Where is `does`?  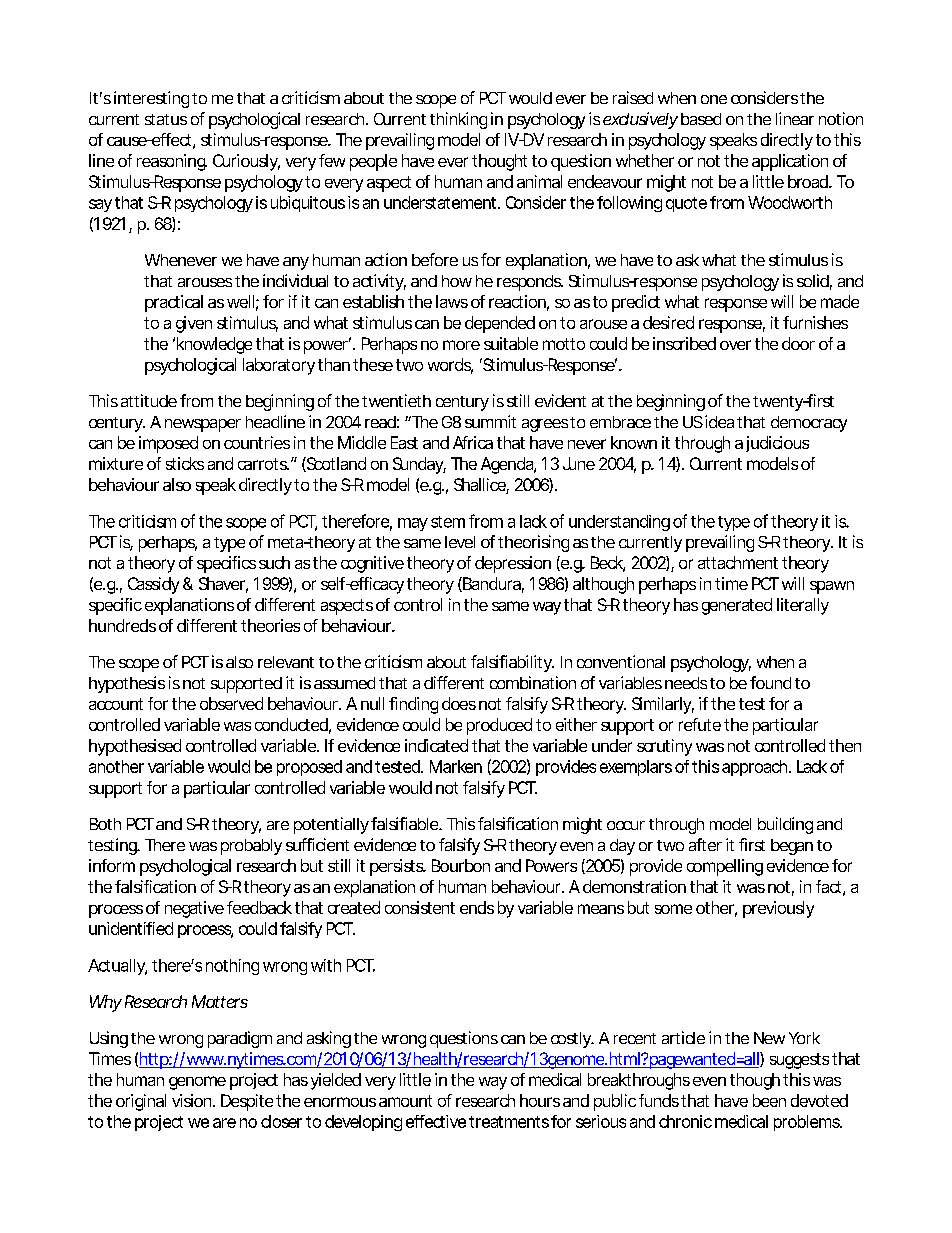 does is located at coordinates (459, 703).
